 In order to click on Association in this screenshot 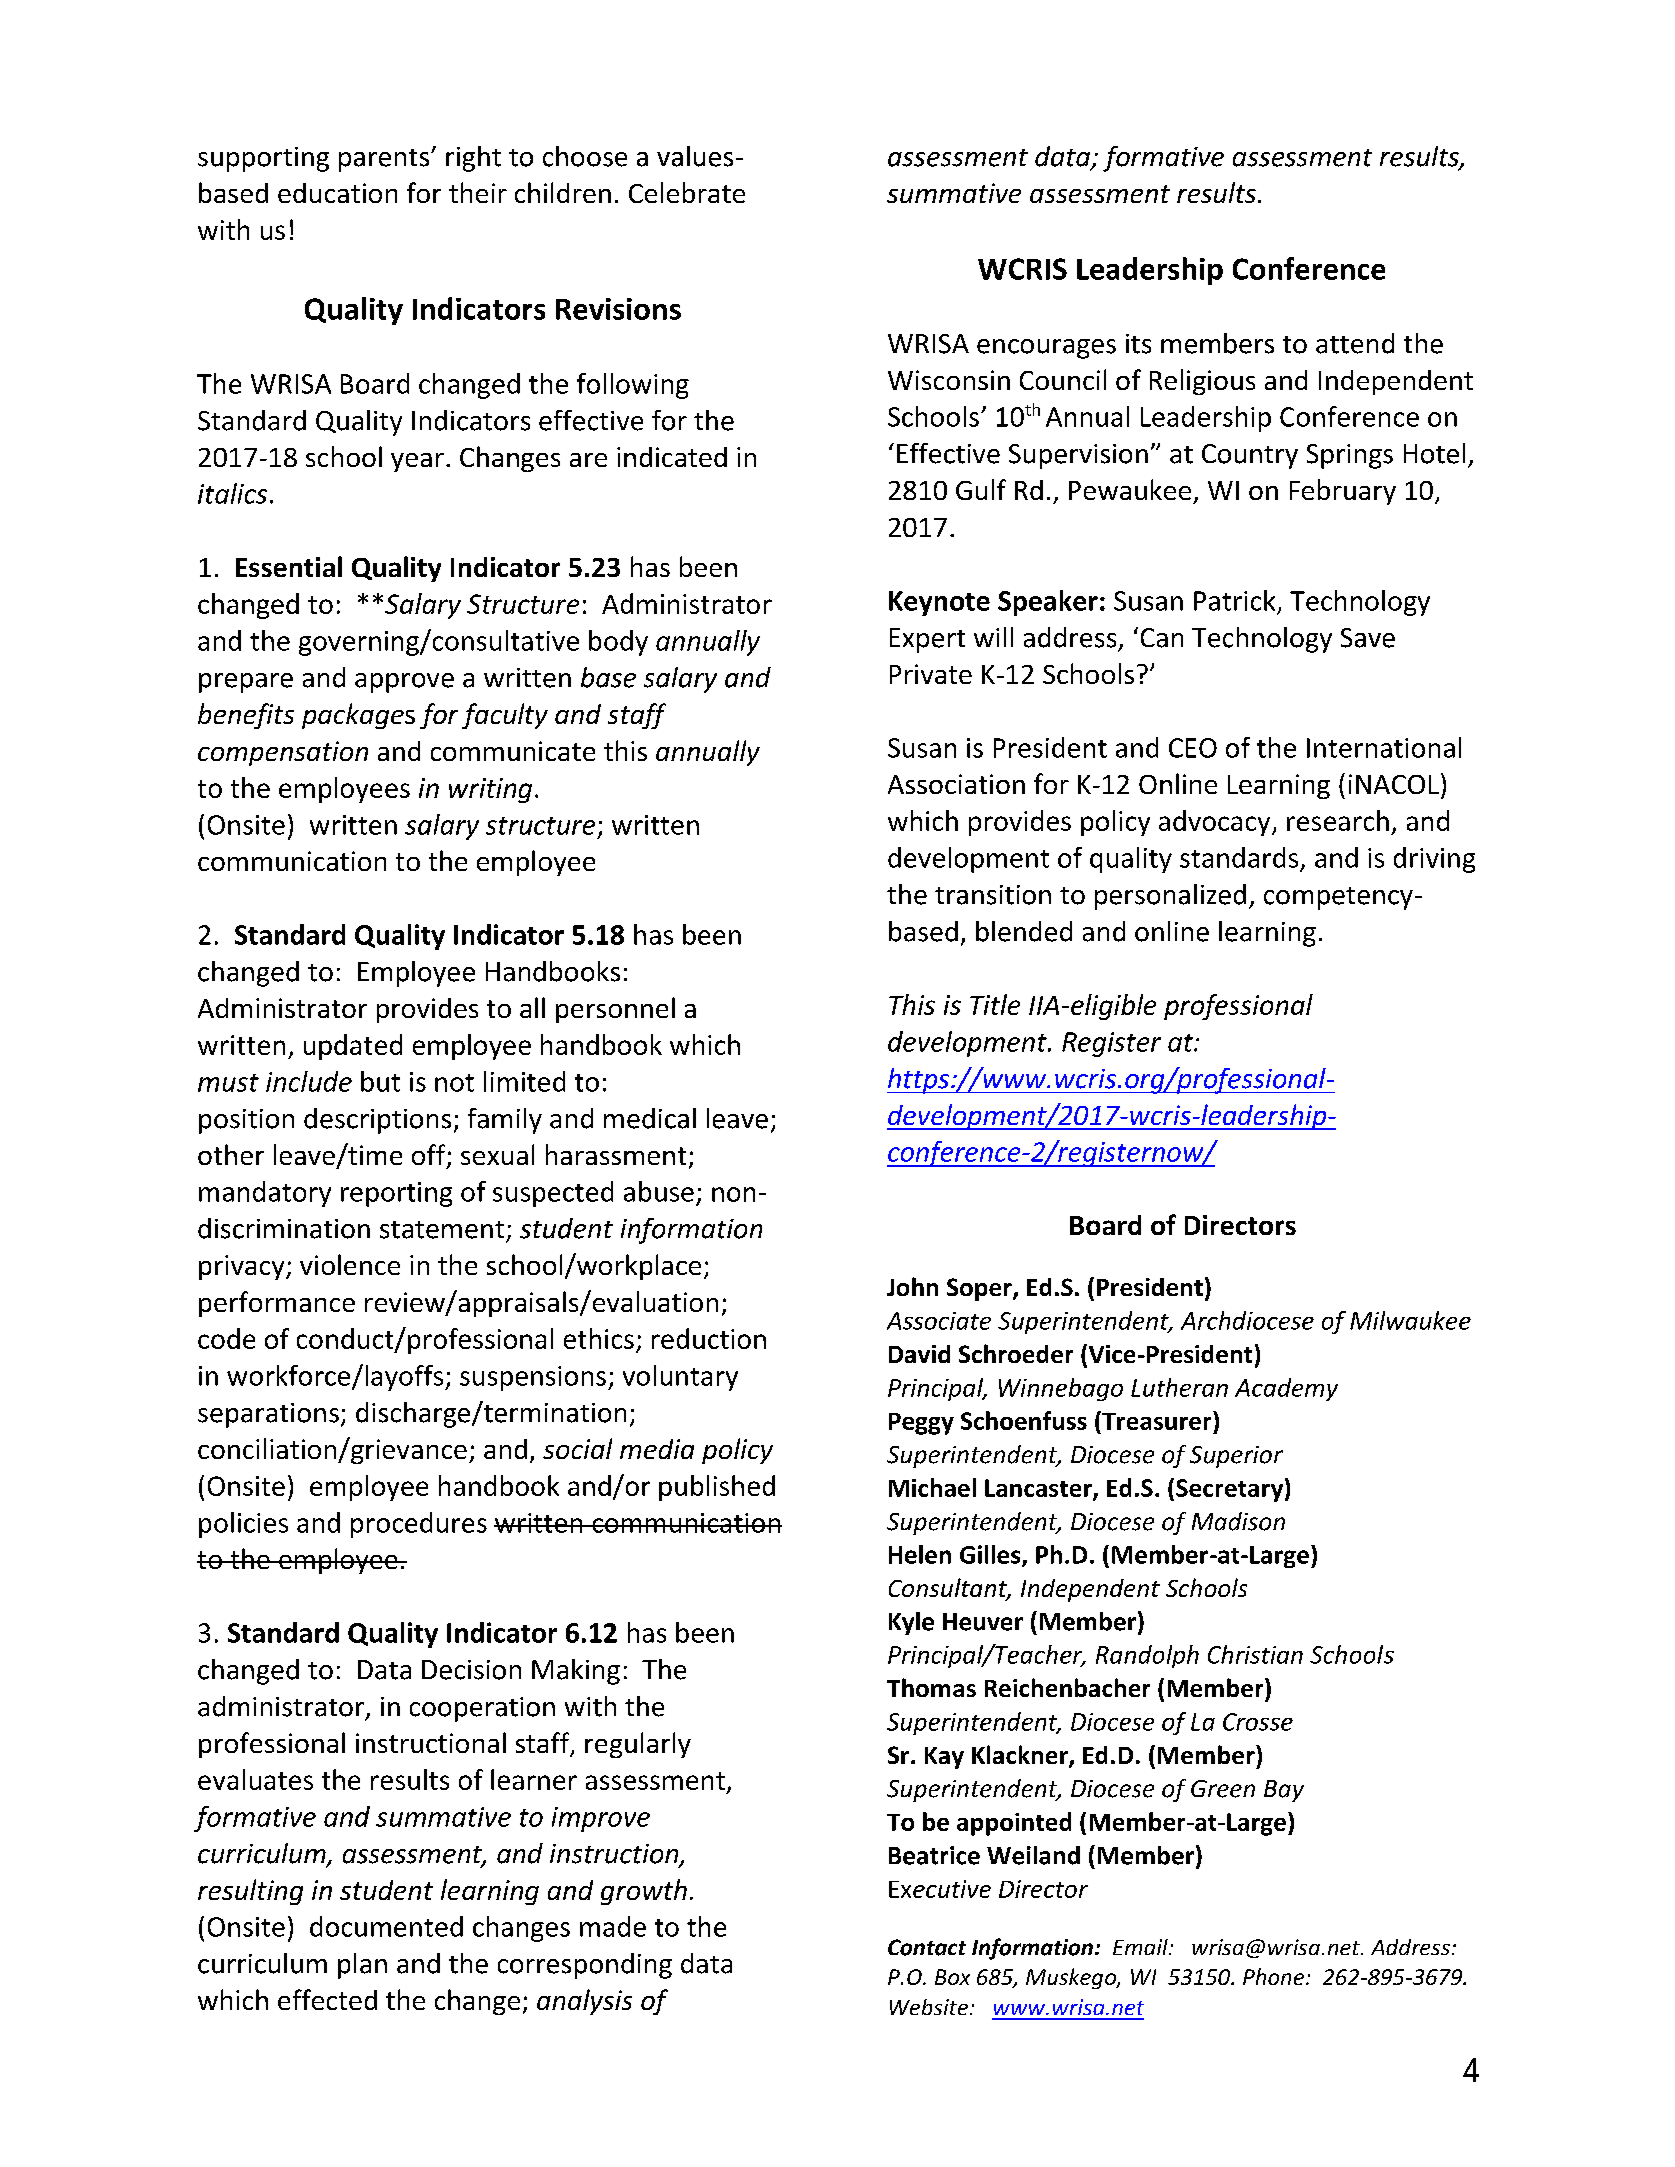, I will do `click(956, 784)`.
